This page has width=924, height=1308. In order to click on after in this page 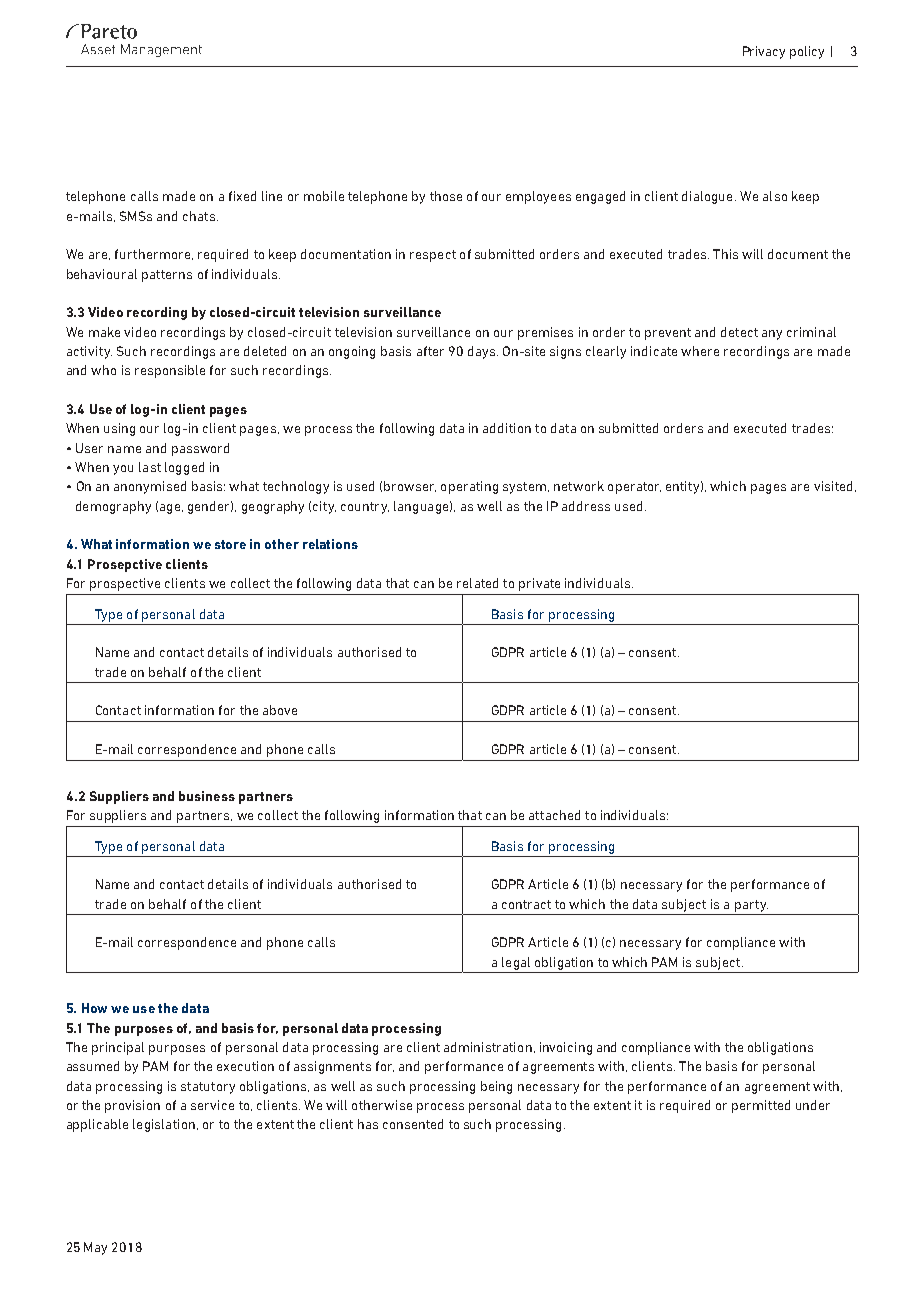, I will do `click(430, 351)`.
